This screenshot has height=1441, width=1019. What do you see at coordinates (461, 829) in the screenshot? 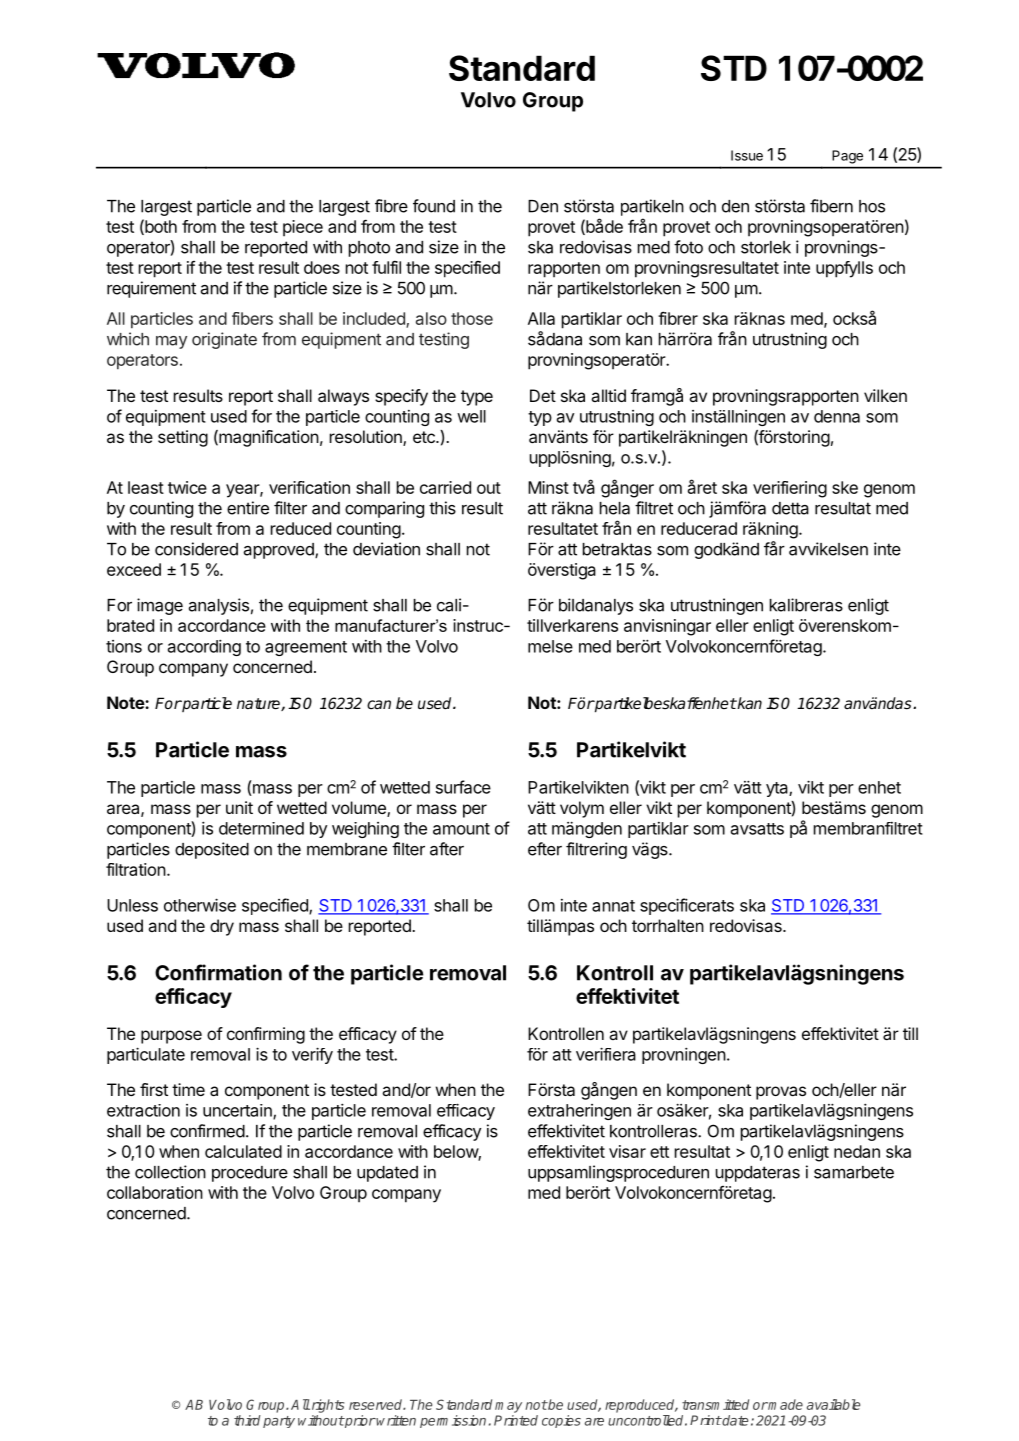
I see `amount` at bounding box center [461, 829].
